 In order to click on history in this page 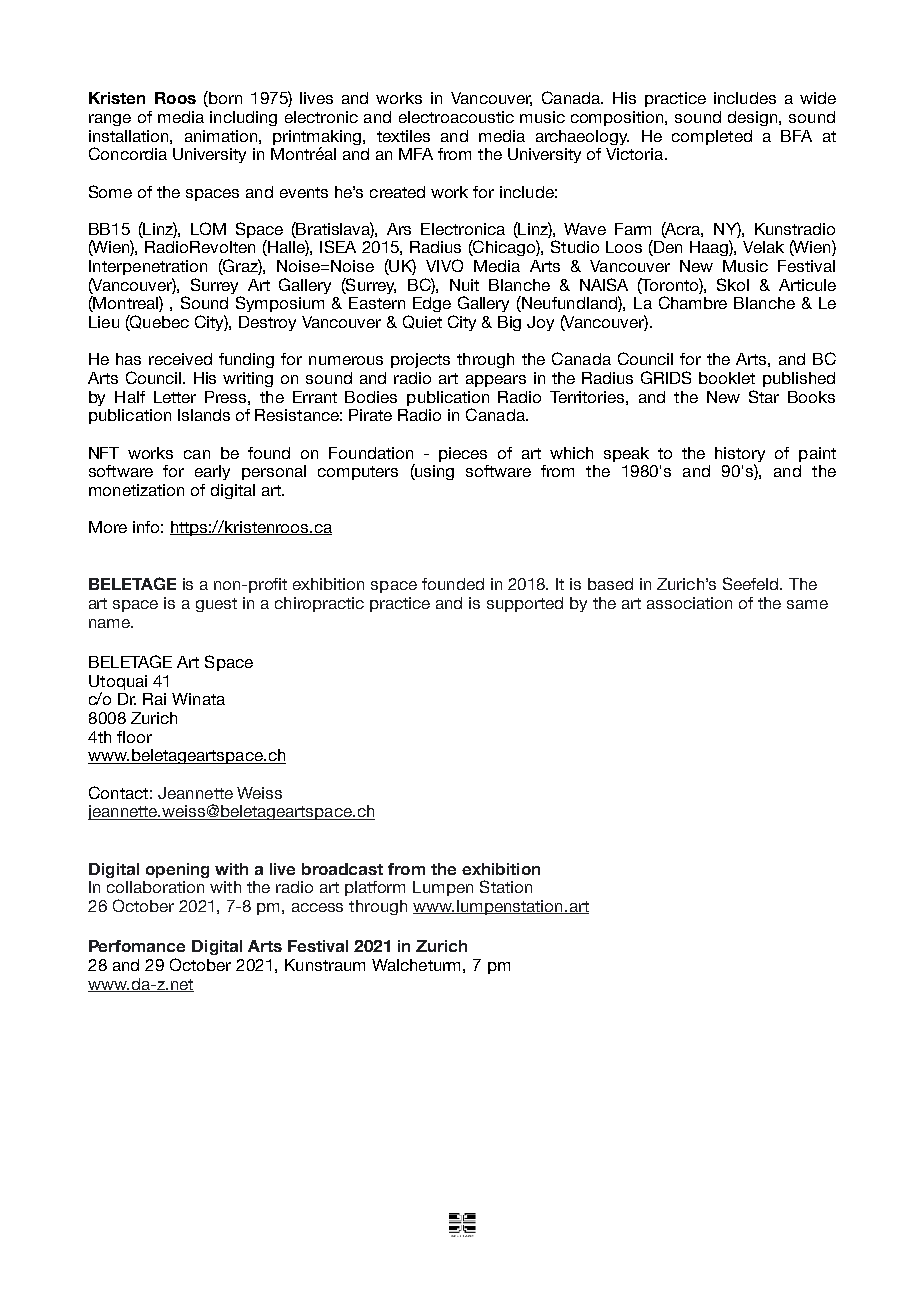, I will do `click(740, 454)`.
